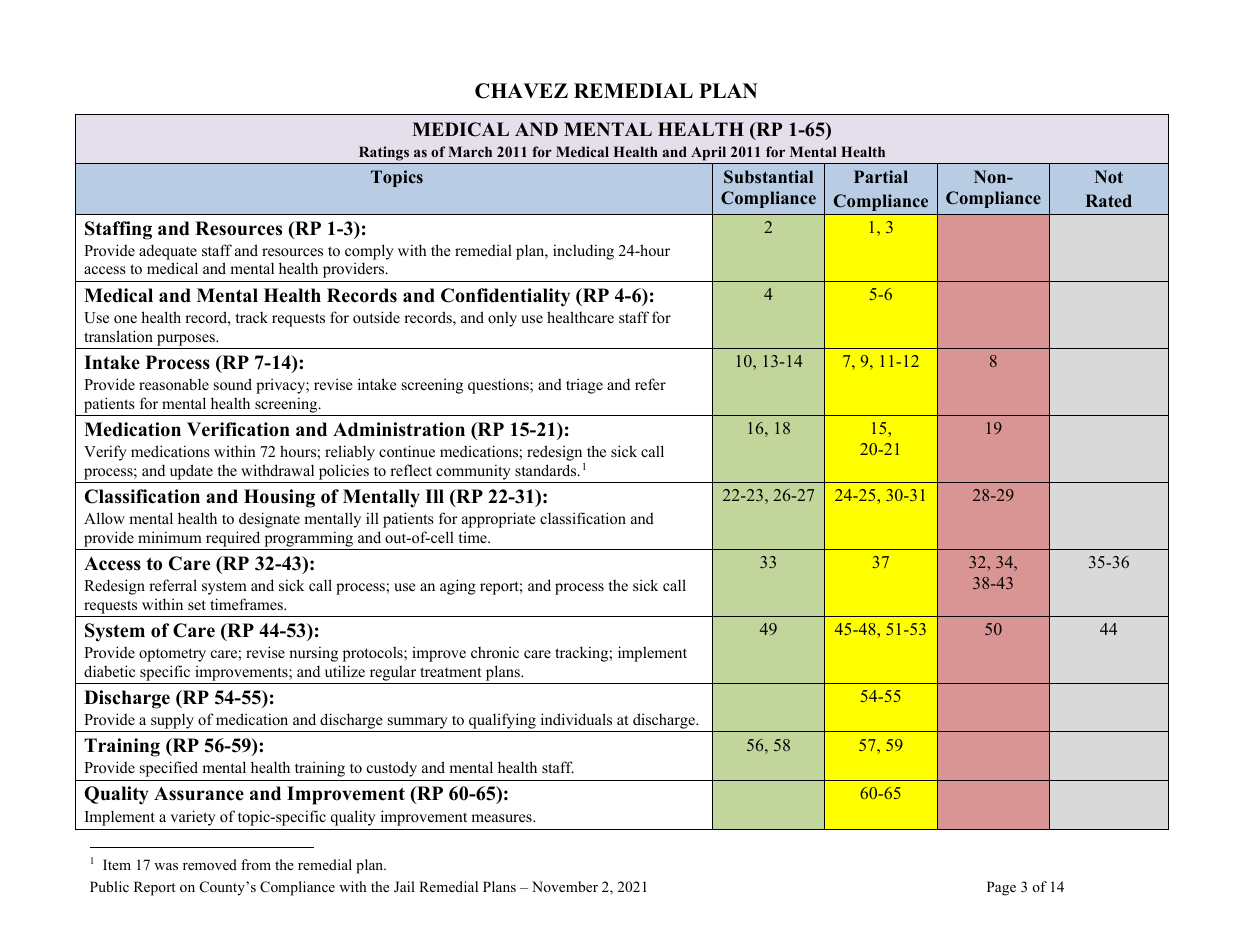 The image size is (1233, 952). Describe the element at coordinates (521, 91) in the screenshot. I see `CHAVEZ` at that location.
